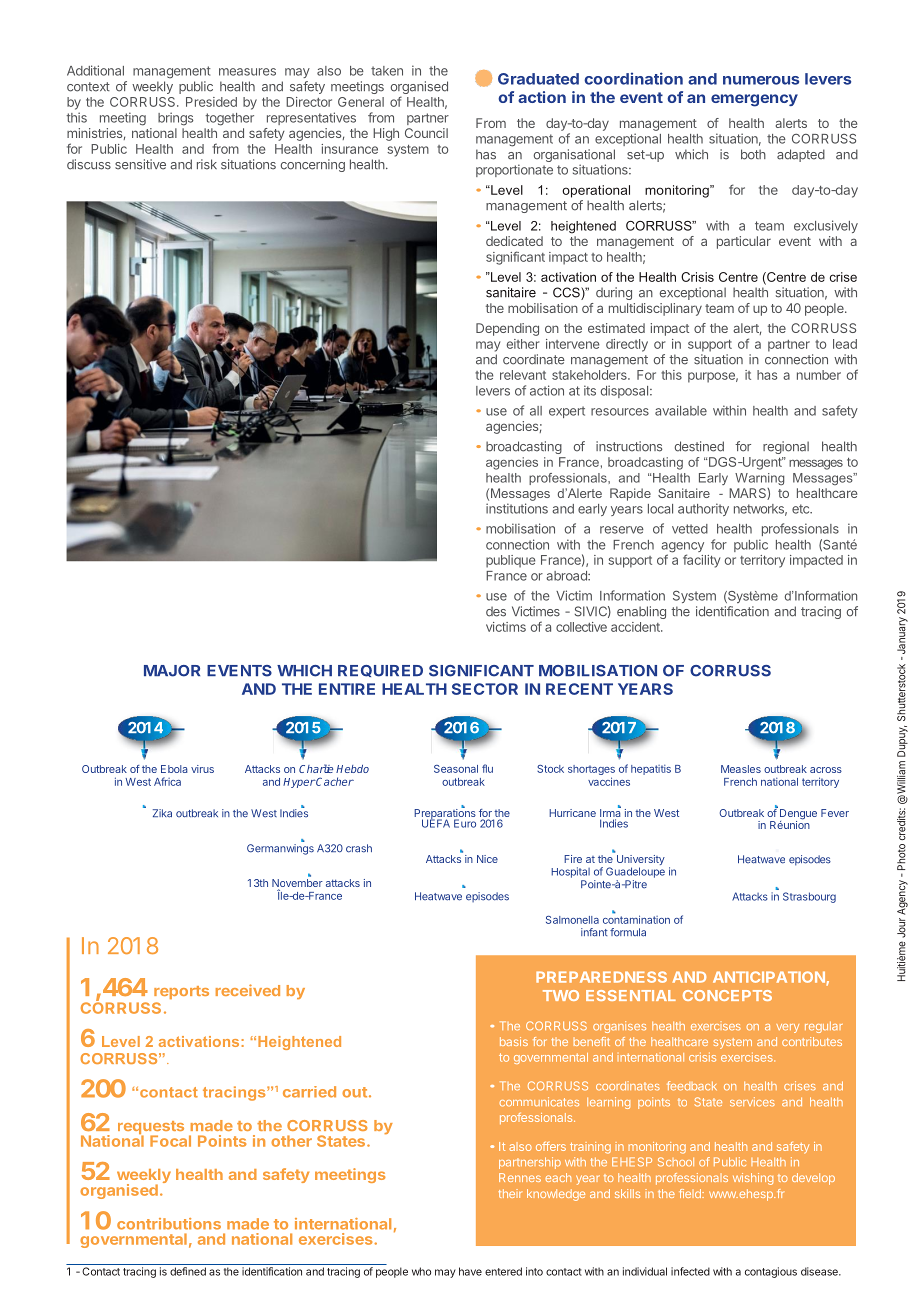  What do you see at coordinates (176, 119) in the screenshot?
I see `brings` at bounding box center [176, 119].
